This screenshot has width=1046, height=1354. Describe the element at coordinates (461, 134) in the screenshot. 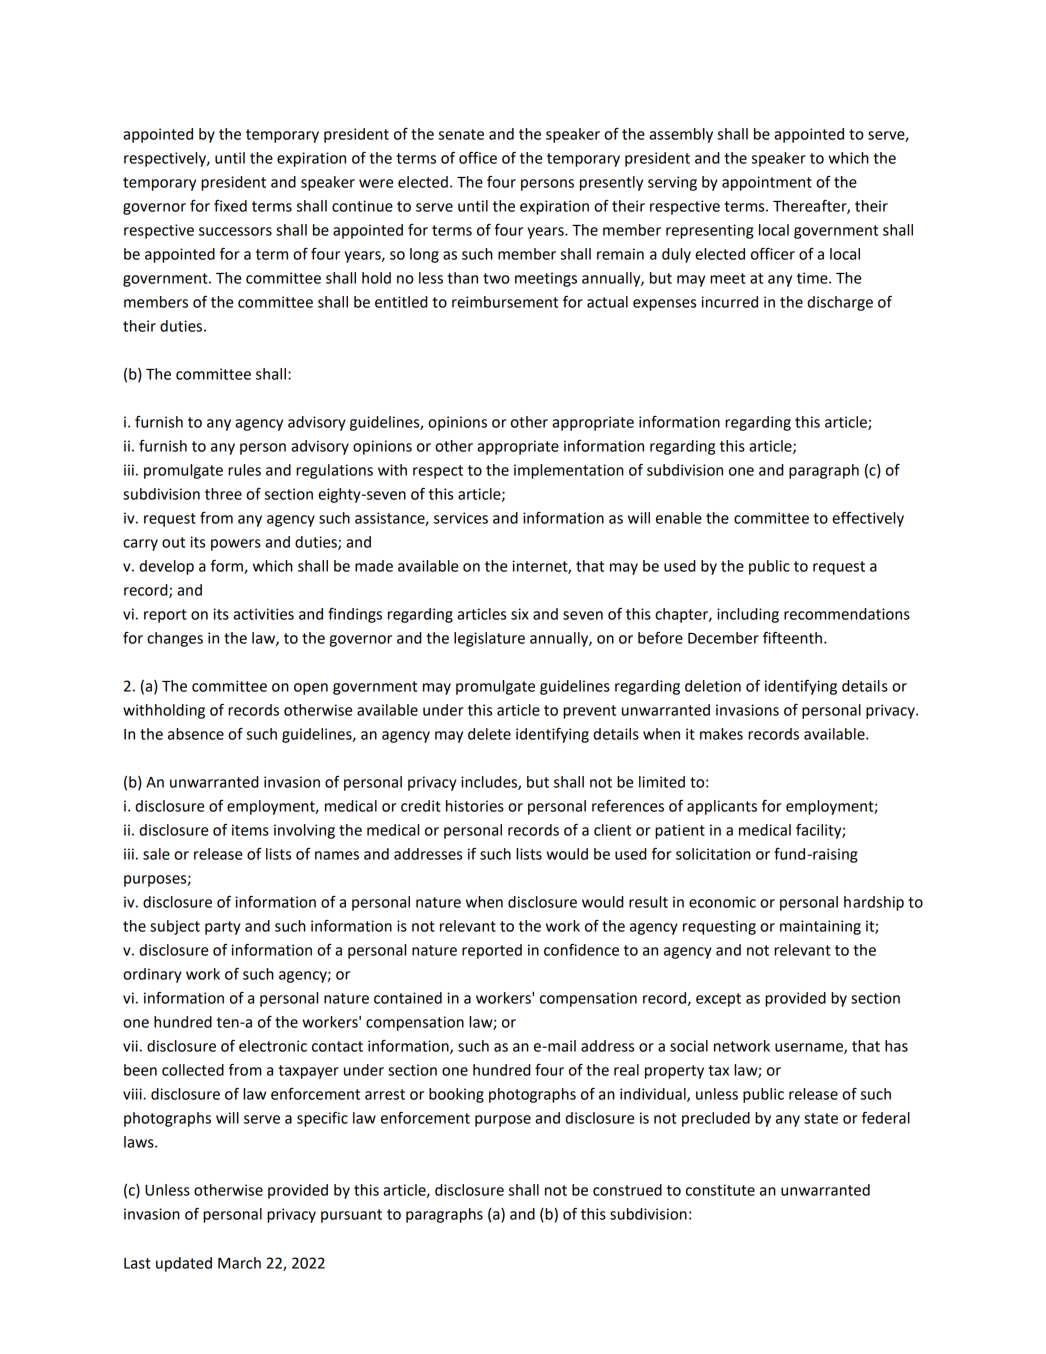

I see `senate` at that location.
